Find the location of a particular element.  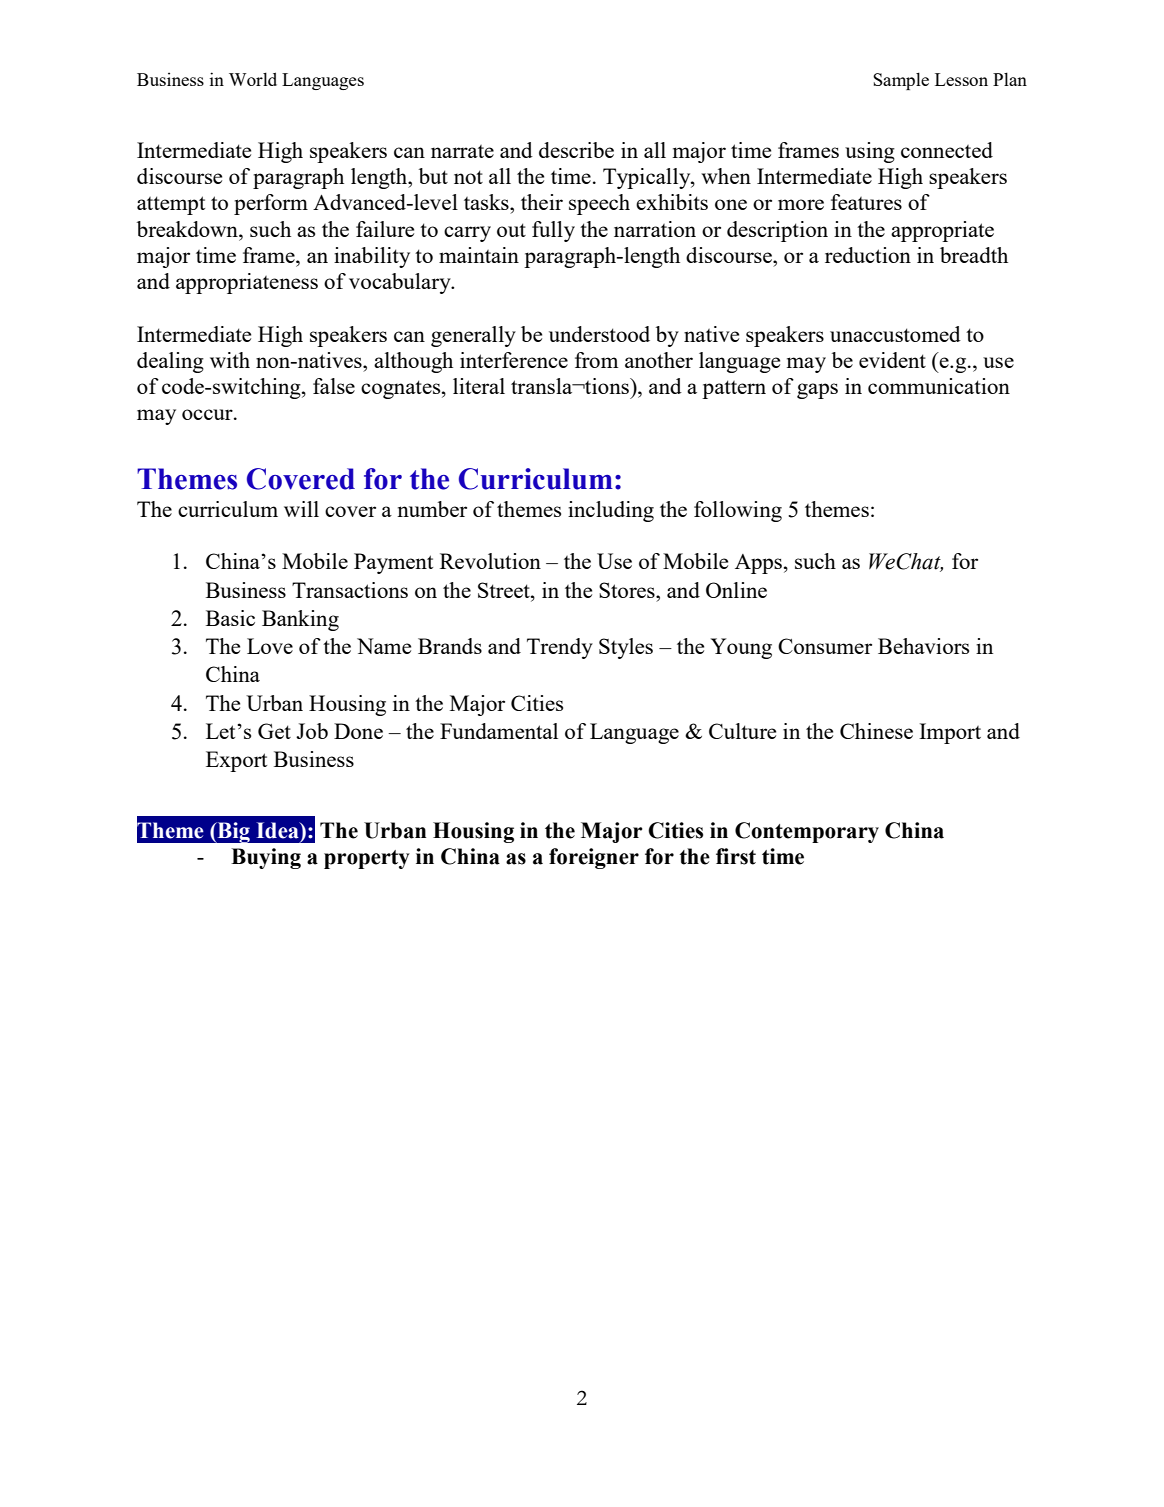

describe is located at coordinates (576, 150).
